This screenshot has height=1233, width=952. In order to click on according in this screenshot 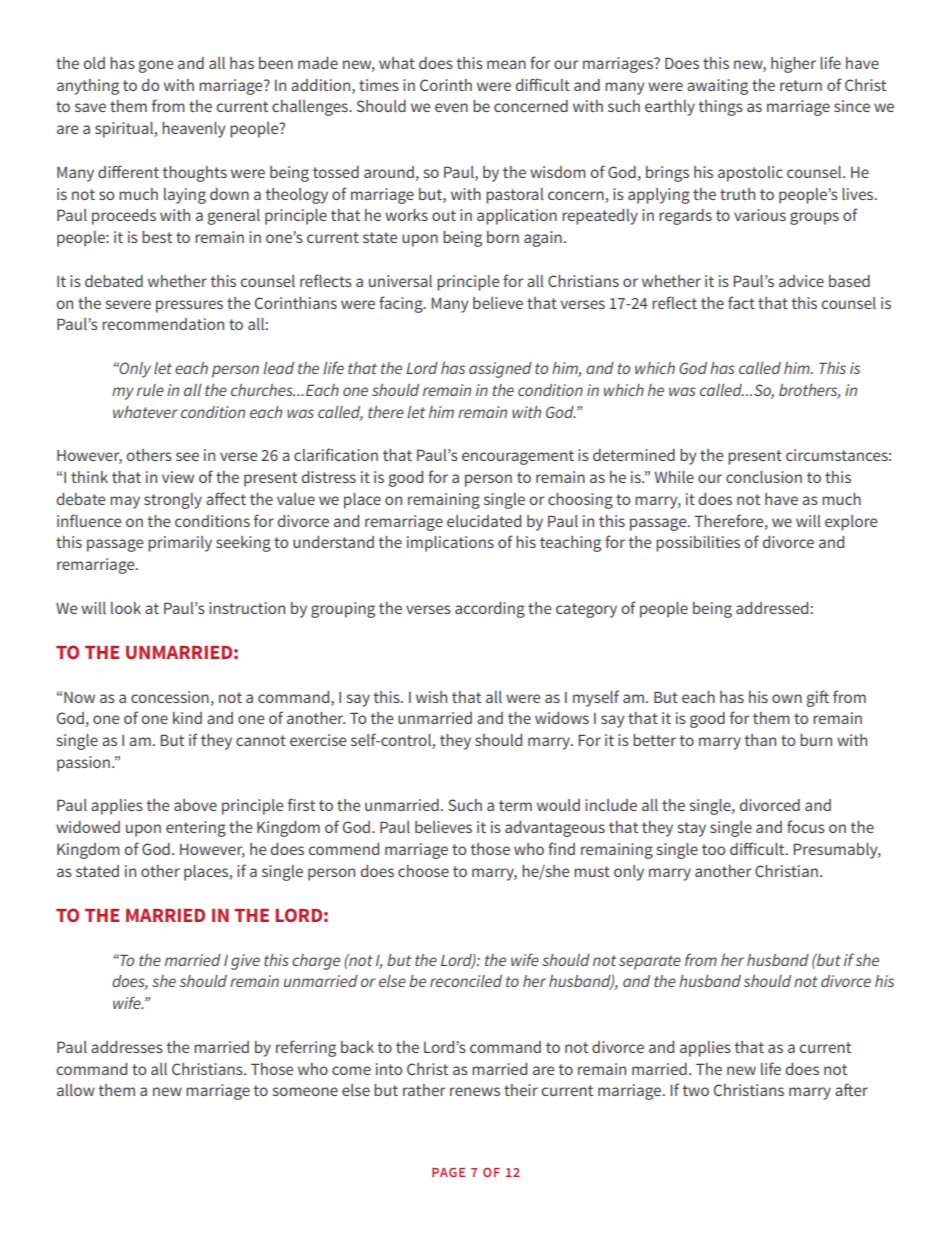, I will do `click(490, 610)`.
